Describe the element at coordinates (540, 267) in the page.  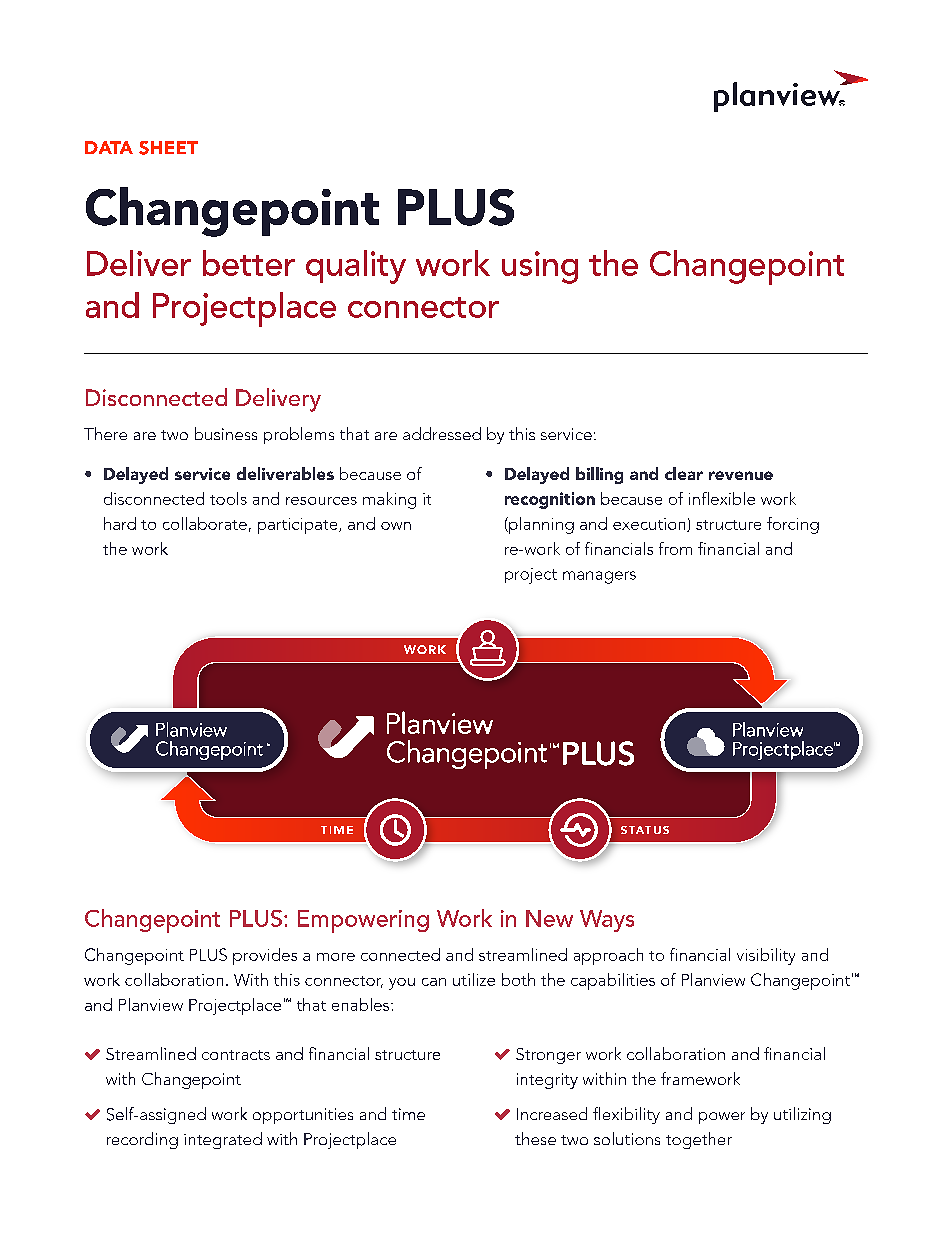
I see `using` at that location.
